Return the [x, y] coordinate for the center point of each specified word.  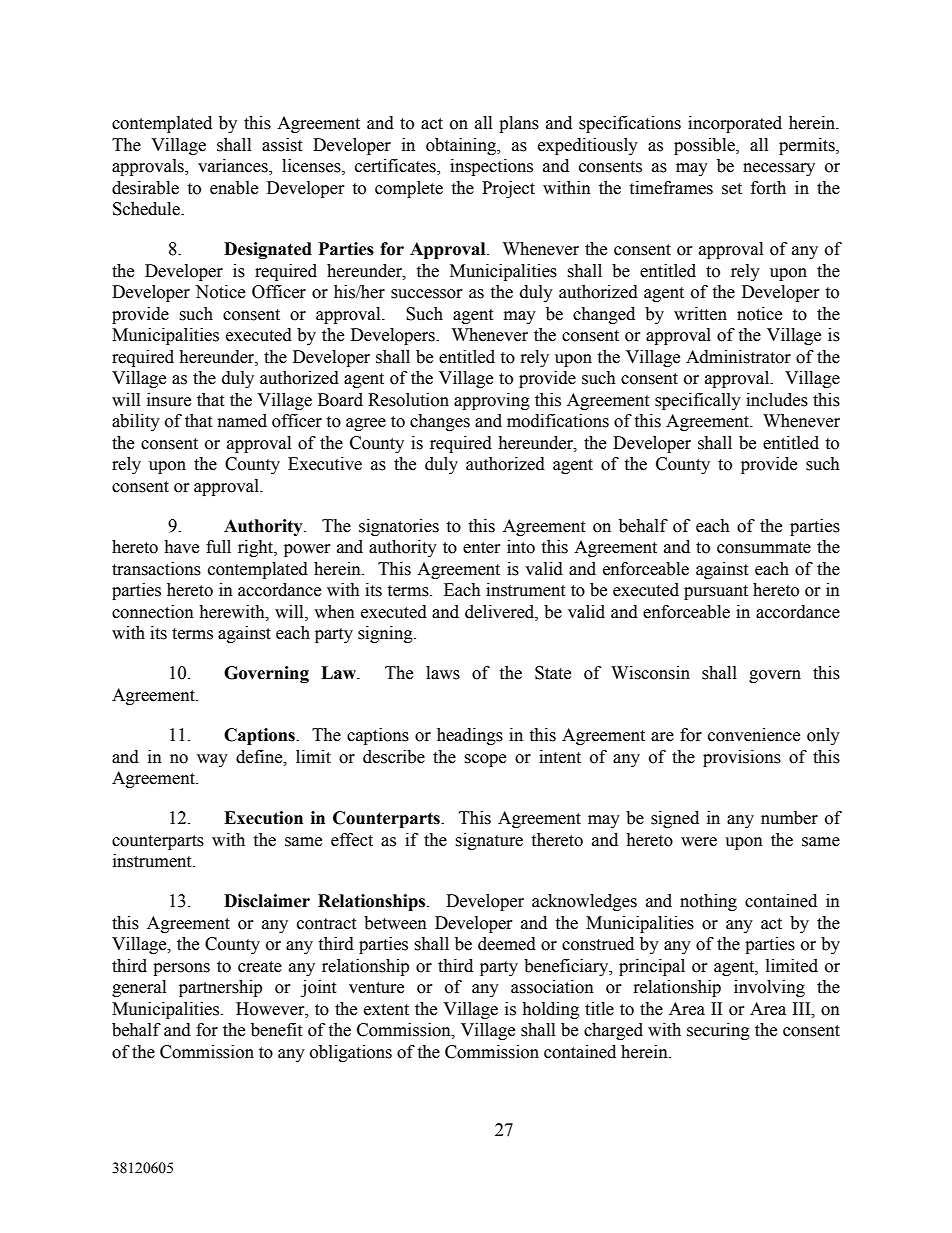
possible [705, 146]
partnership [220, 988]
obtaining [462, 146]
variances [234, 167]
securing [718, 1031]
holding [550, 1010]
